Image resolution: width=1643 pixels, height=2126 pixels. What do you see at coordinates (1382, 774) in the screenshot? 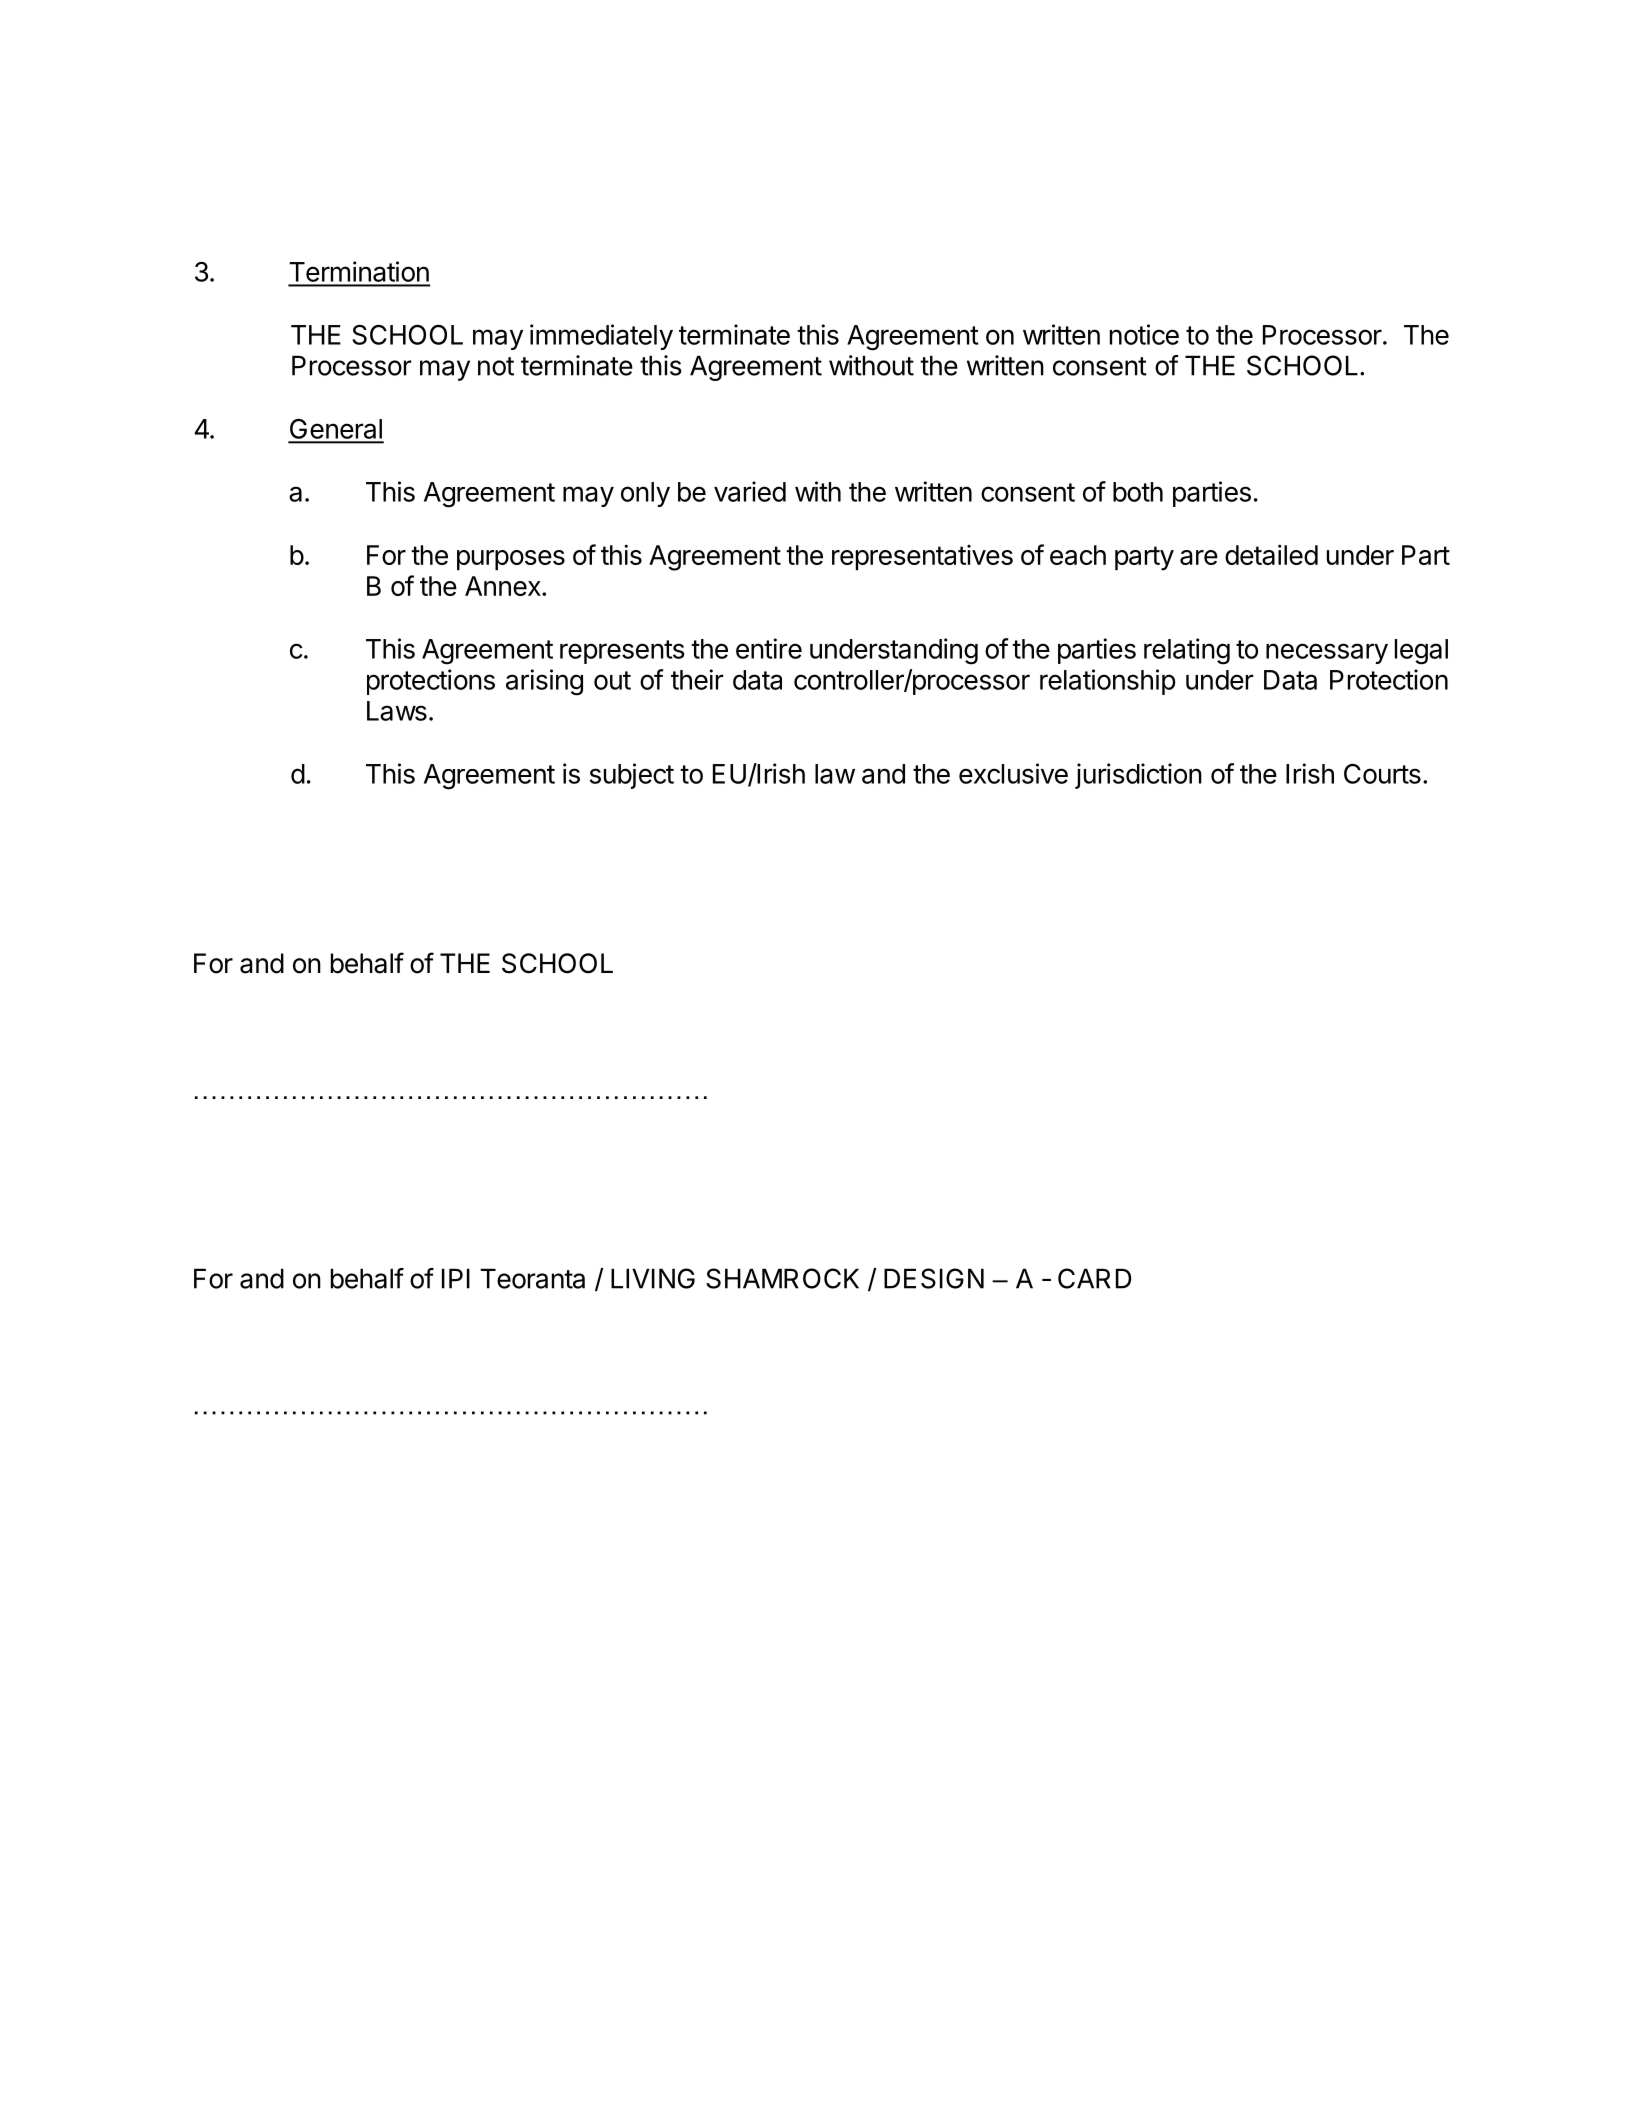
I see `Courts` at bounding box center [1382, 774].
